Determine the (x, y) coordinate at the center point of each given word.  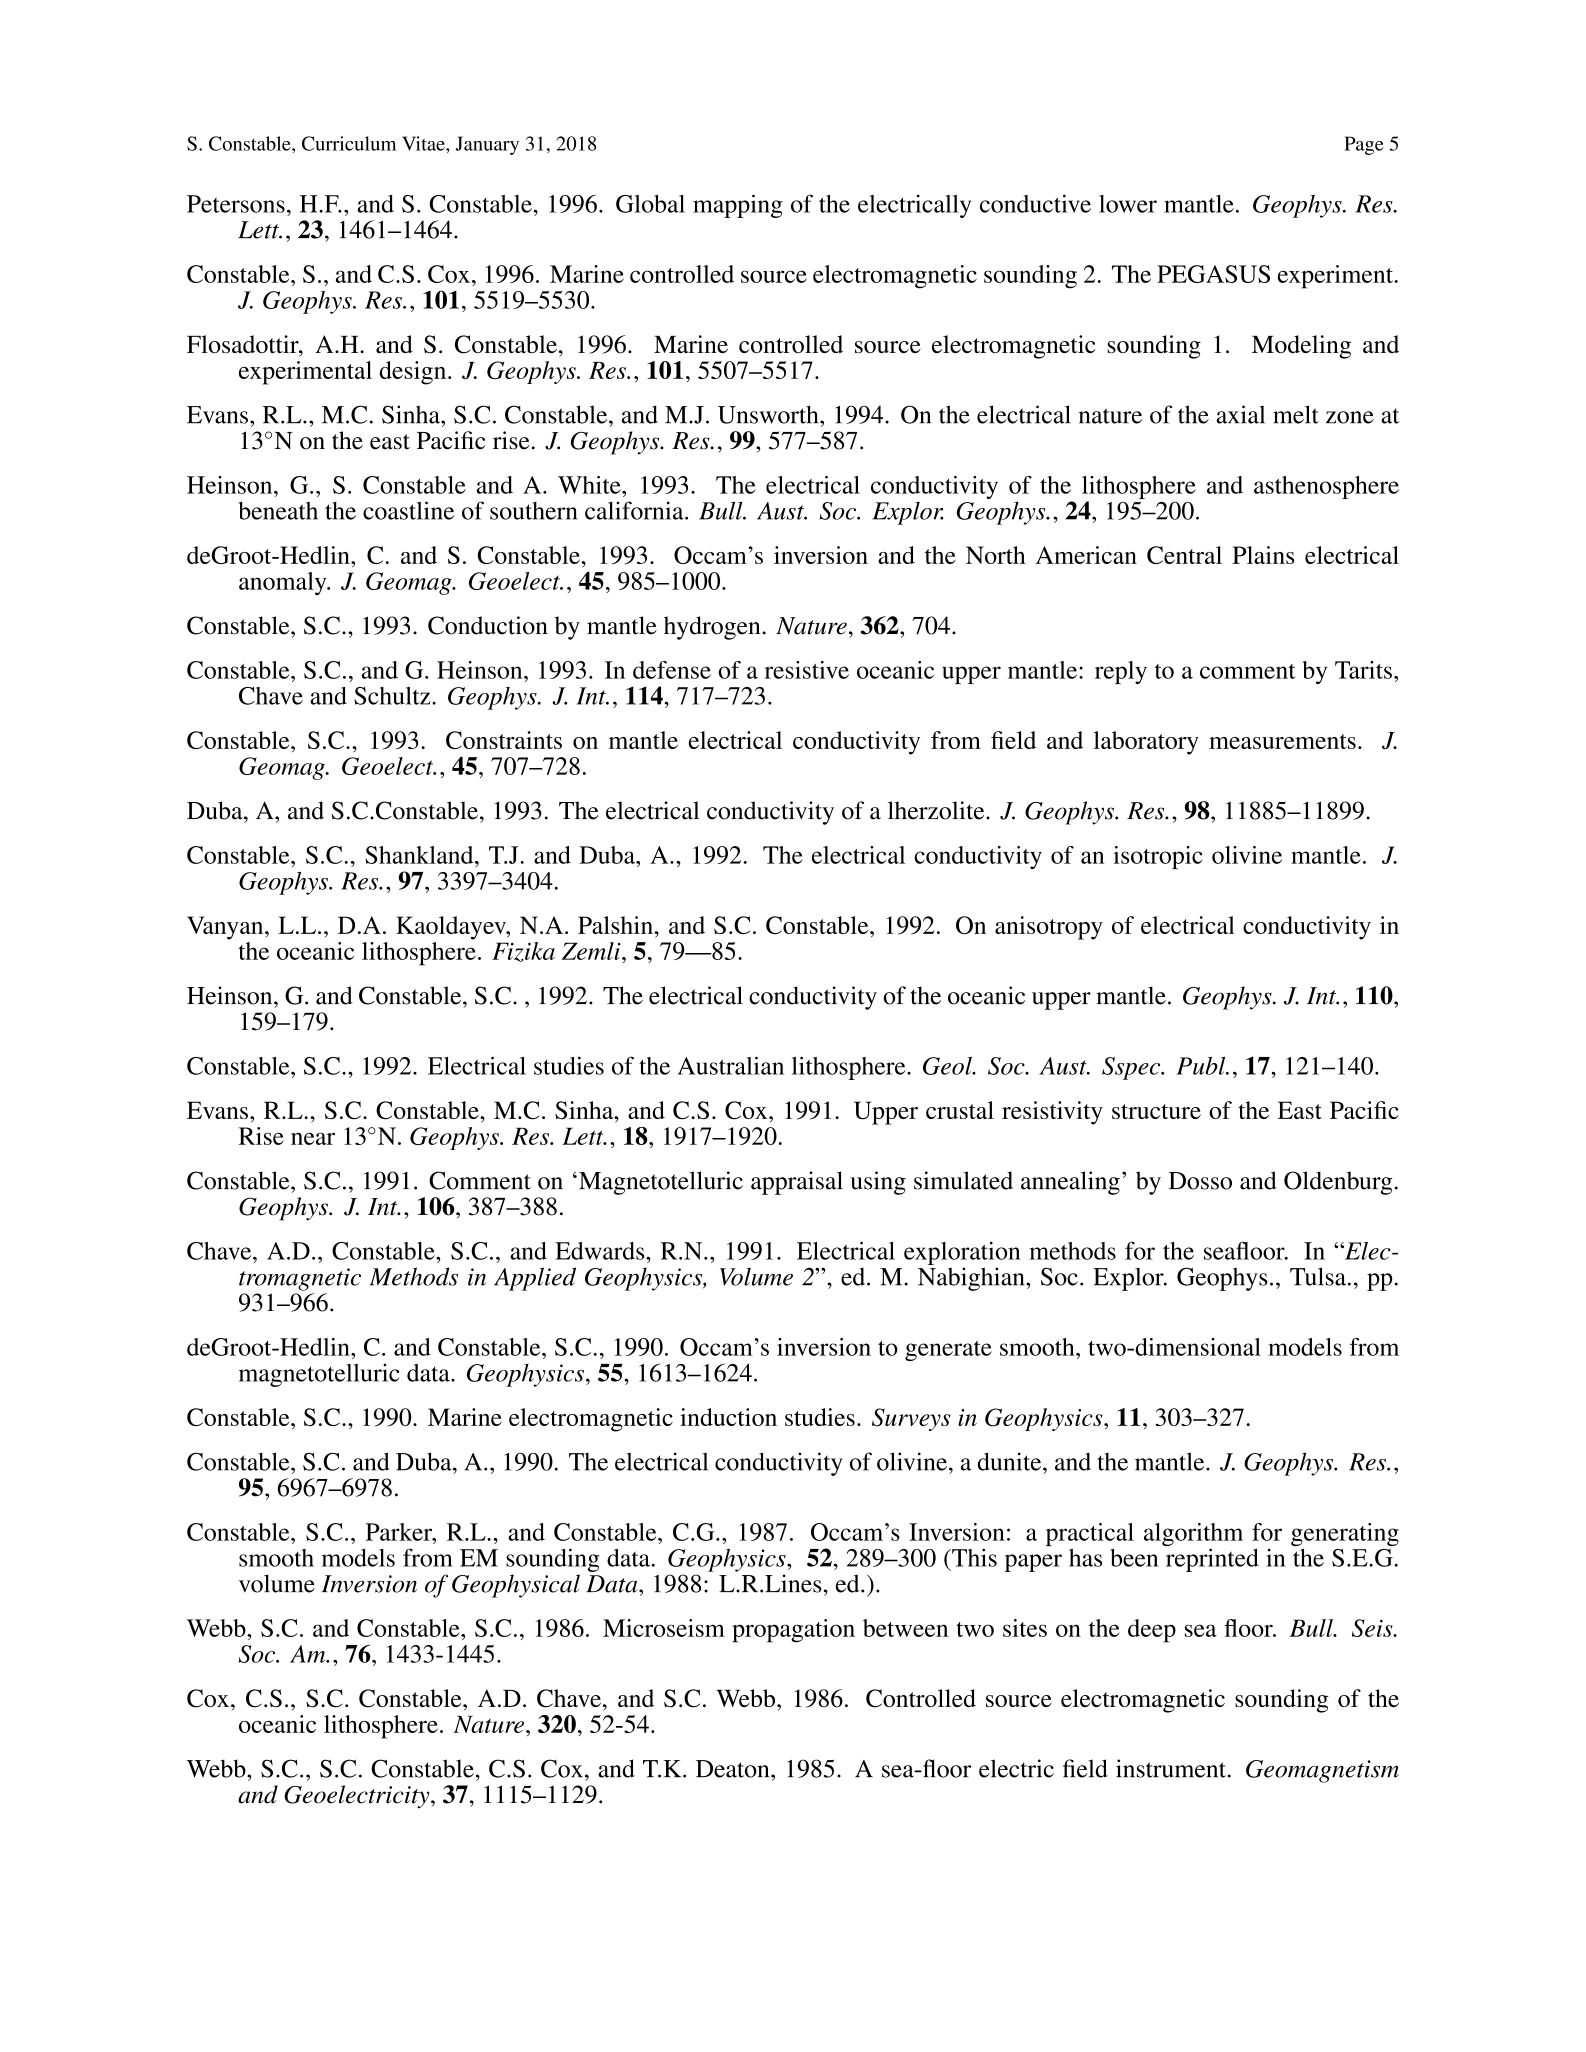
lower (1128, 204)
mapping (738, 206)
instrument (1171, 1768)
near (313, 1138)
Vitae (424, 143)
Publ (1202, 1066)
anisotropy (1049, 928)
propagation (793, 1631)
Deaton (734, 1769)
